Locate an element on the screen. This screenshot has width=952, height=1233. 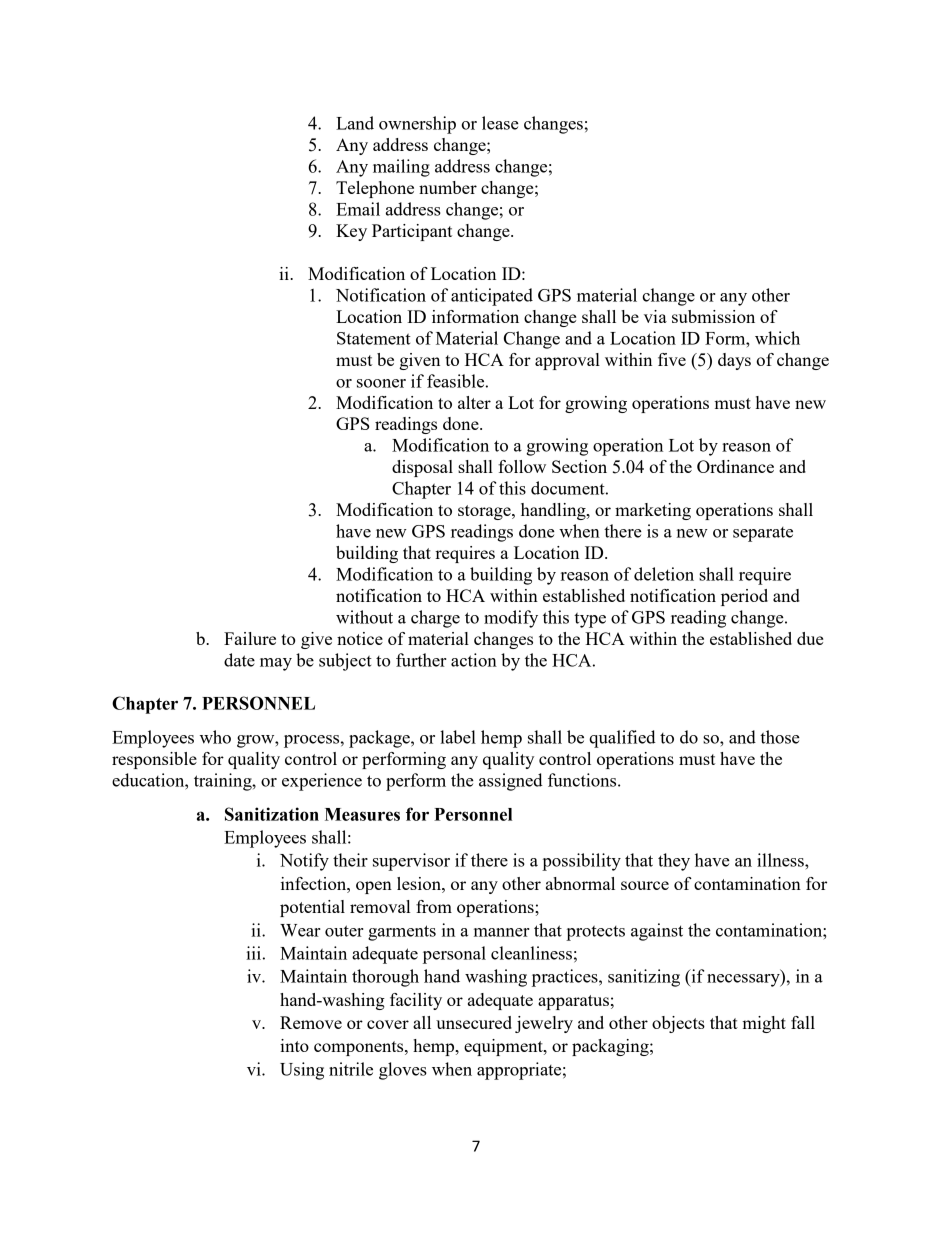
who is located at coordinates (215, 737).
